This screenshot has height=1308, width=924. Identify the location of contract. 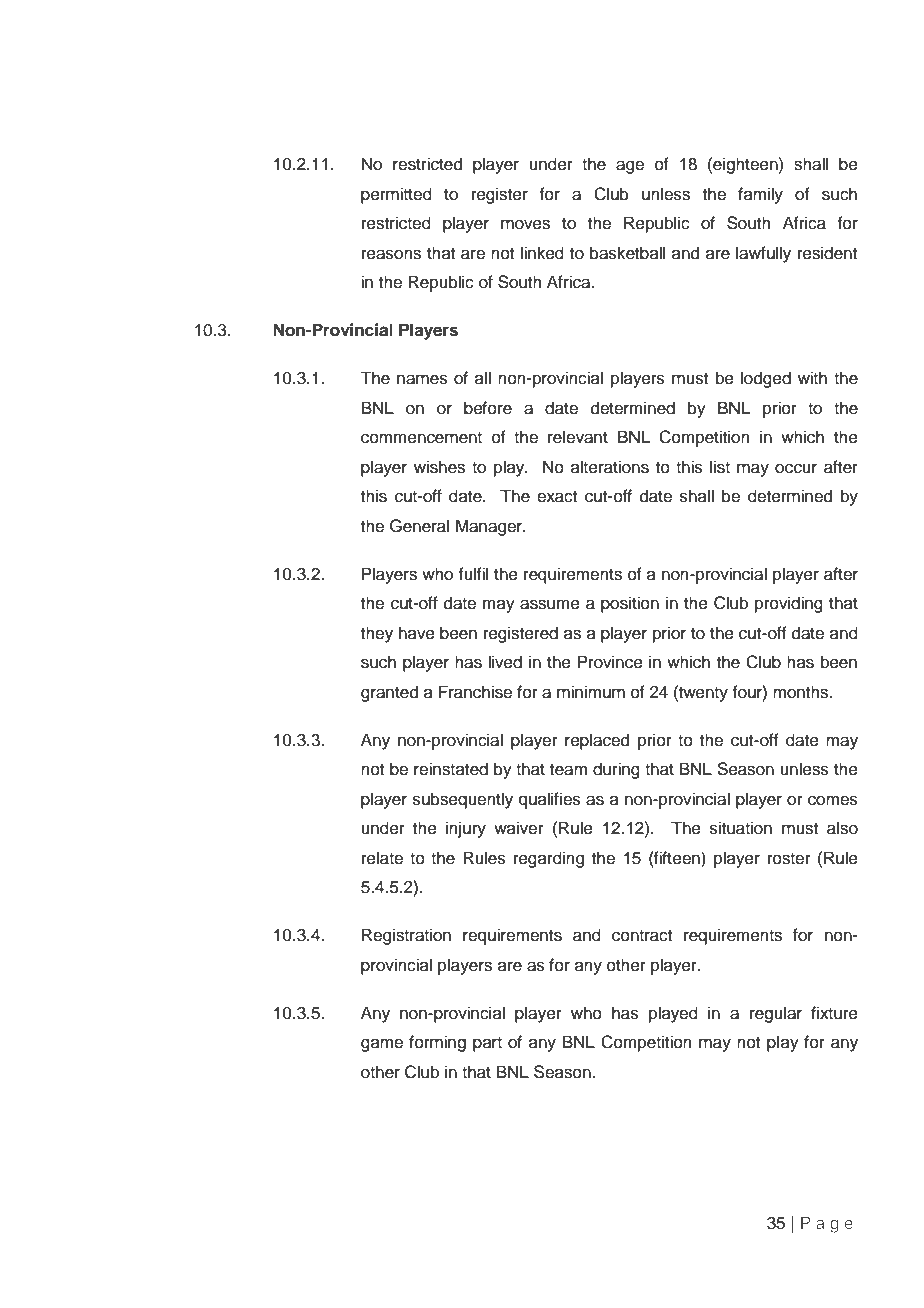
(642, 936).
